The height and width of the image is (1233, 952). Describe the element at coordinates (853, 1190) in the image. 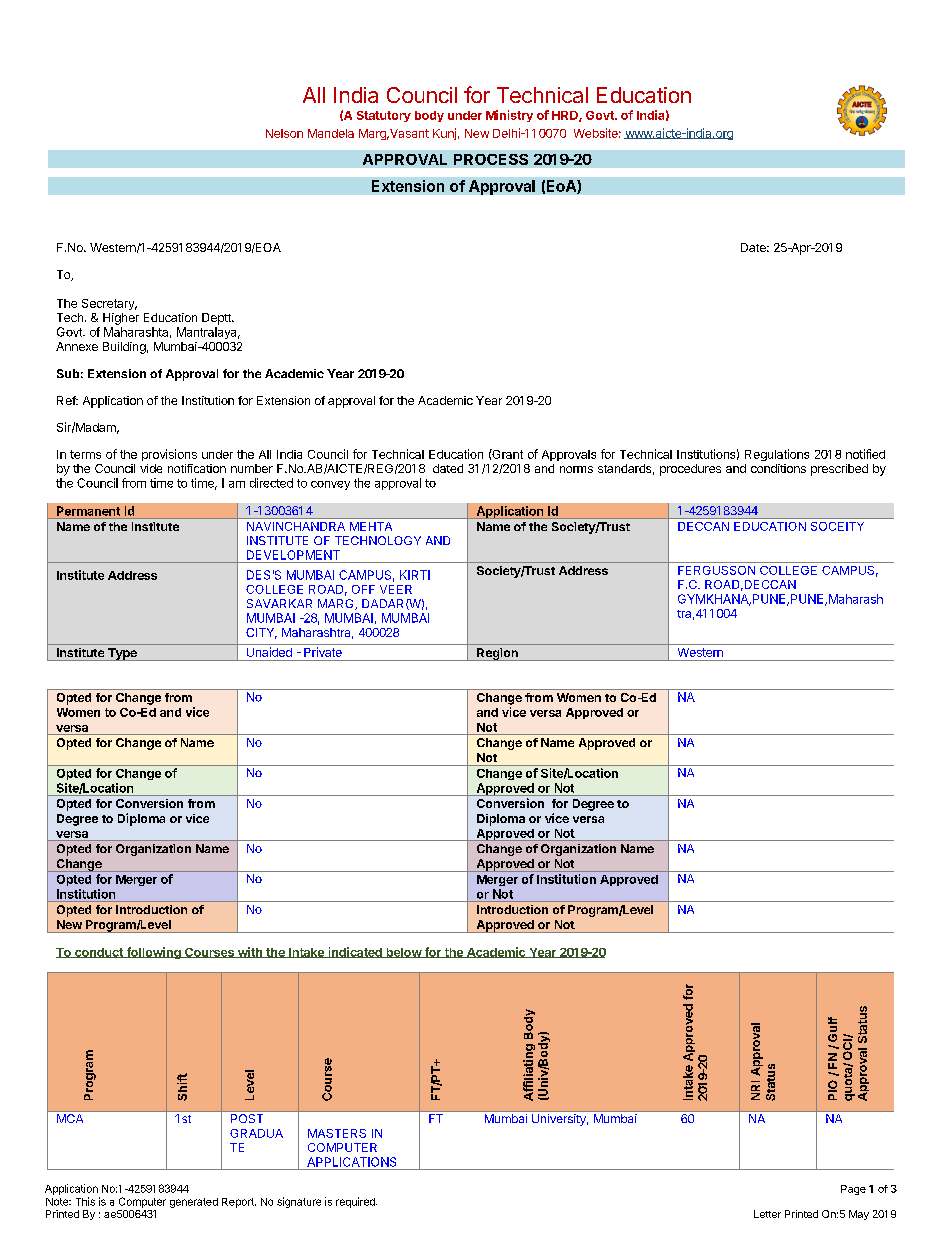

I see `Page` at that location.
